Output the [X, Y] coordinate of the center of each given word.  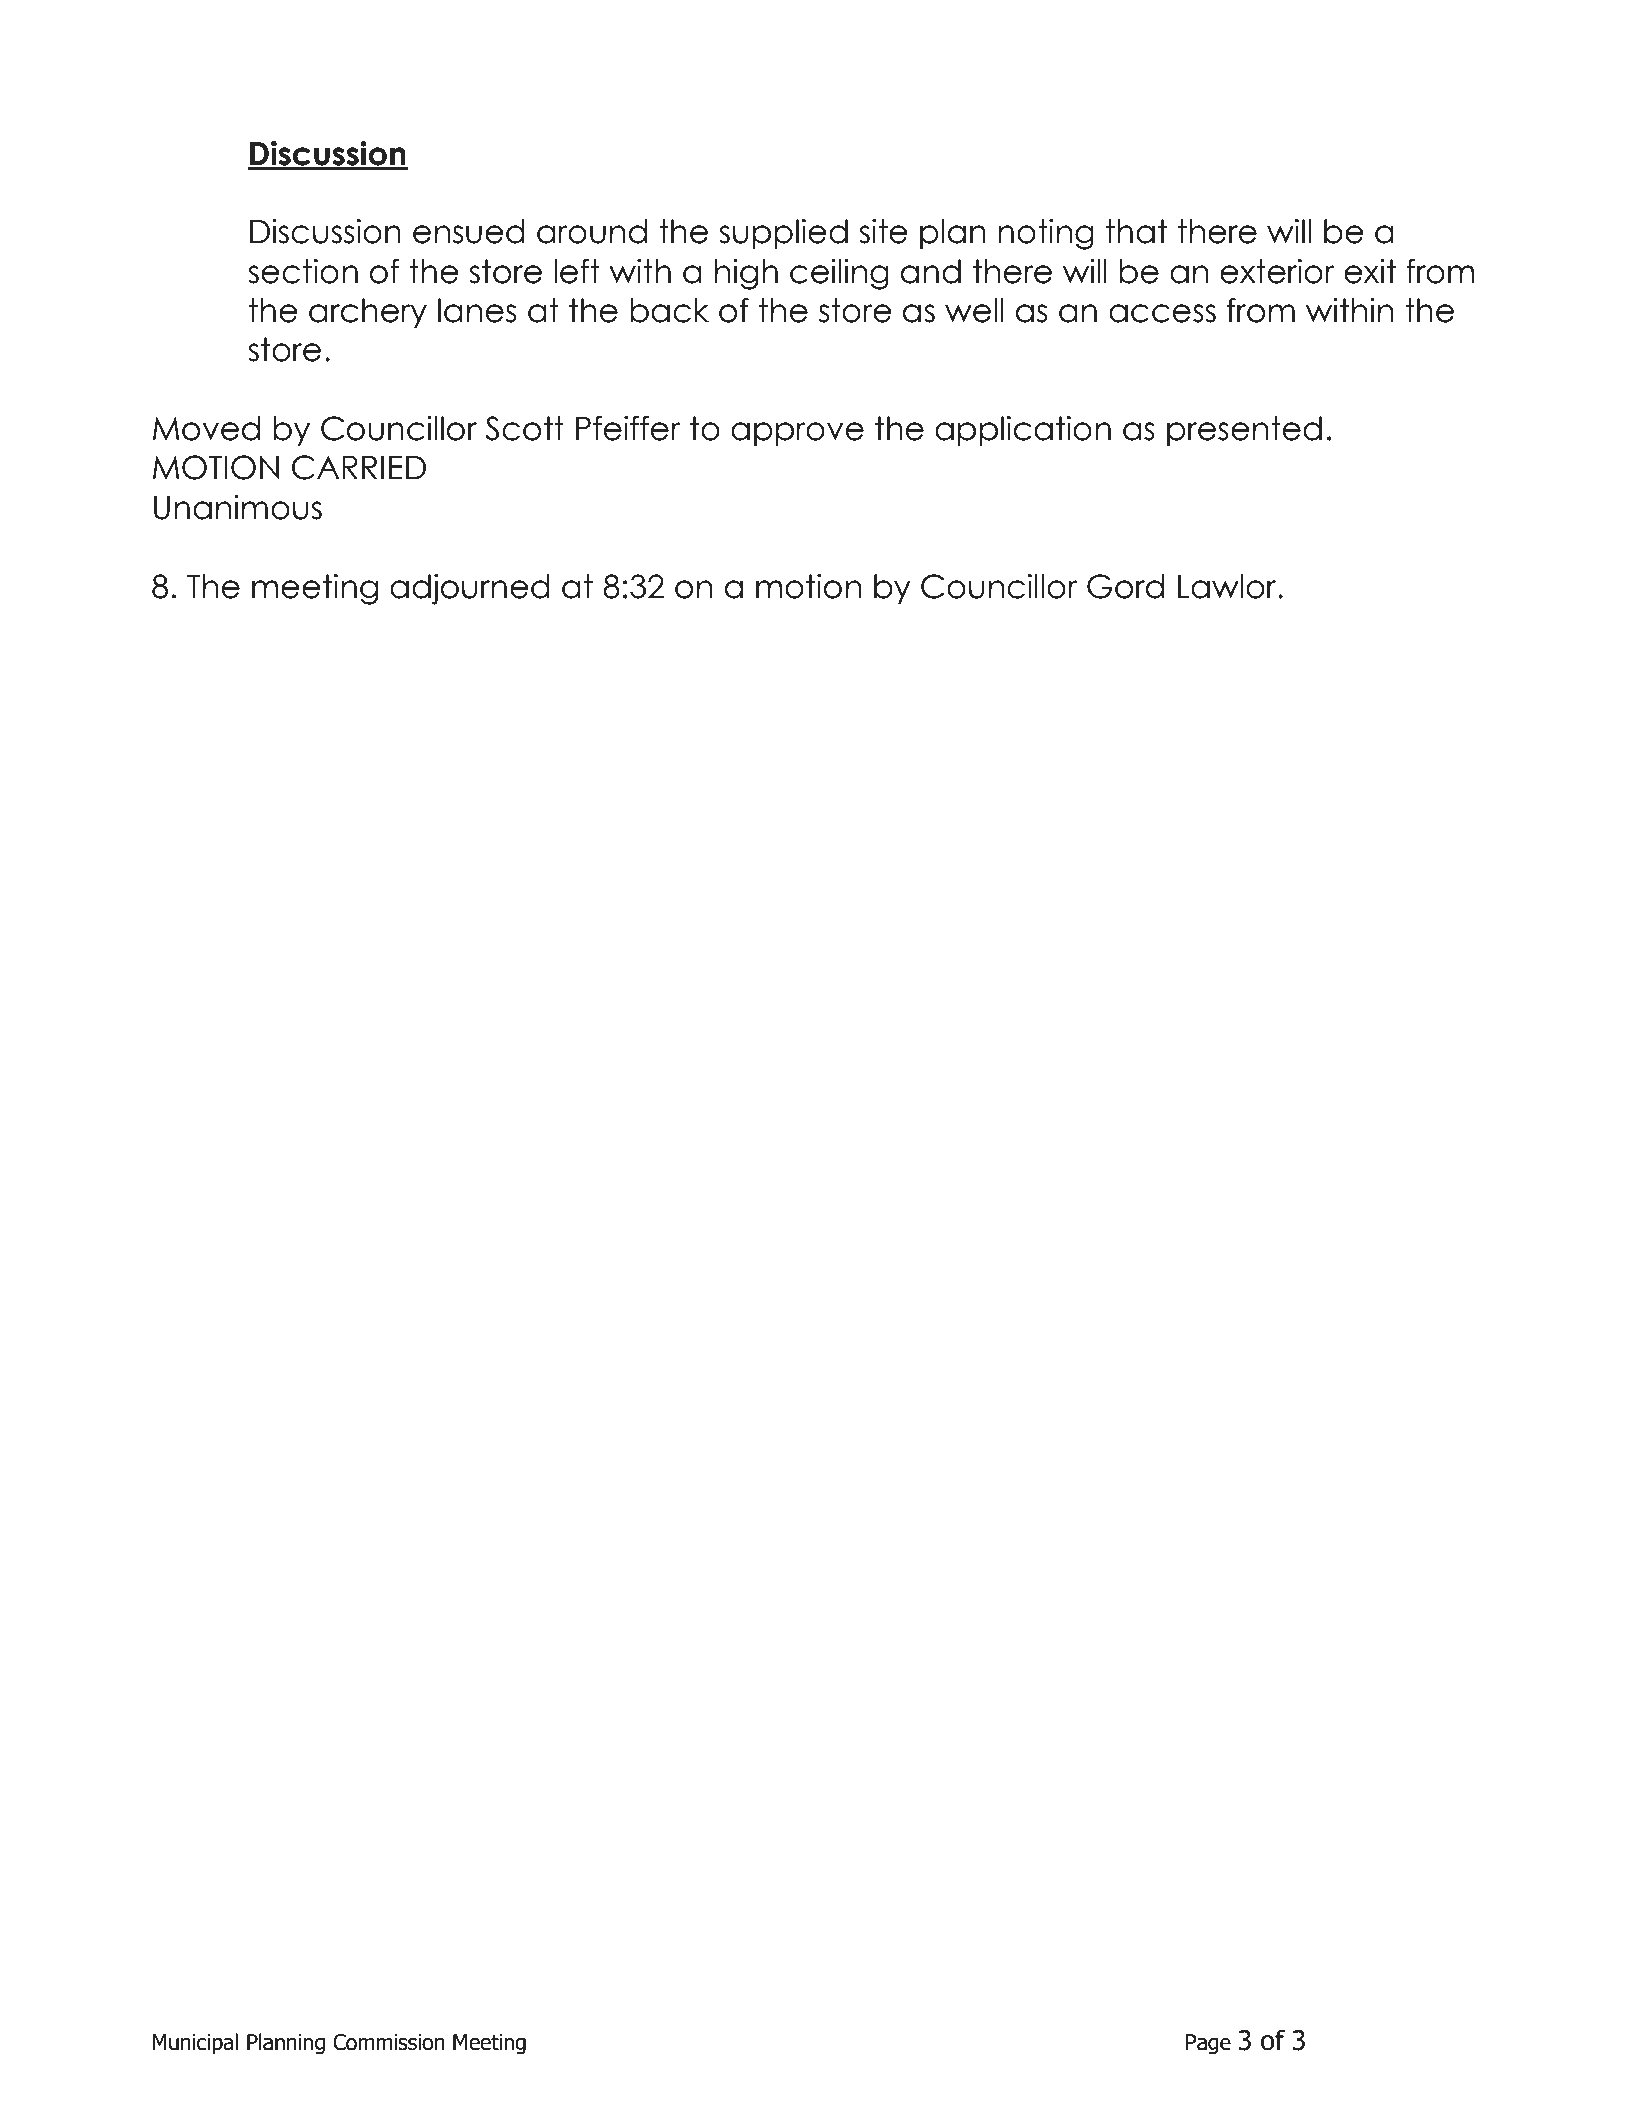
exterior [1277, 271]
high [746, 274]
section [303, 271]
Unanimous [238, 507]
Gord [1125, 586]
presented [1244, 431]
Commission [389, 2042]
